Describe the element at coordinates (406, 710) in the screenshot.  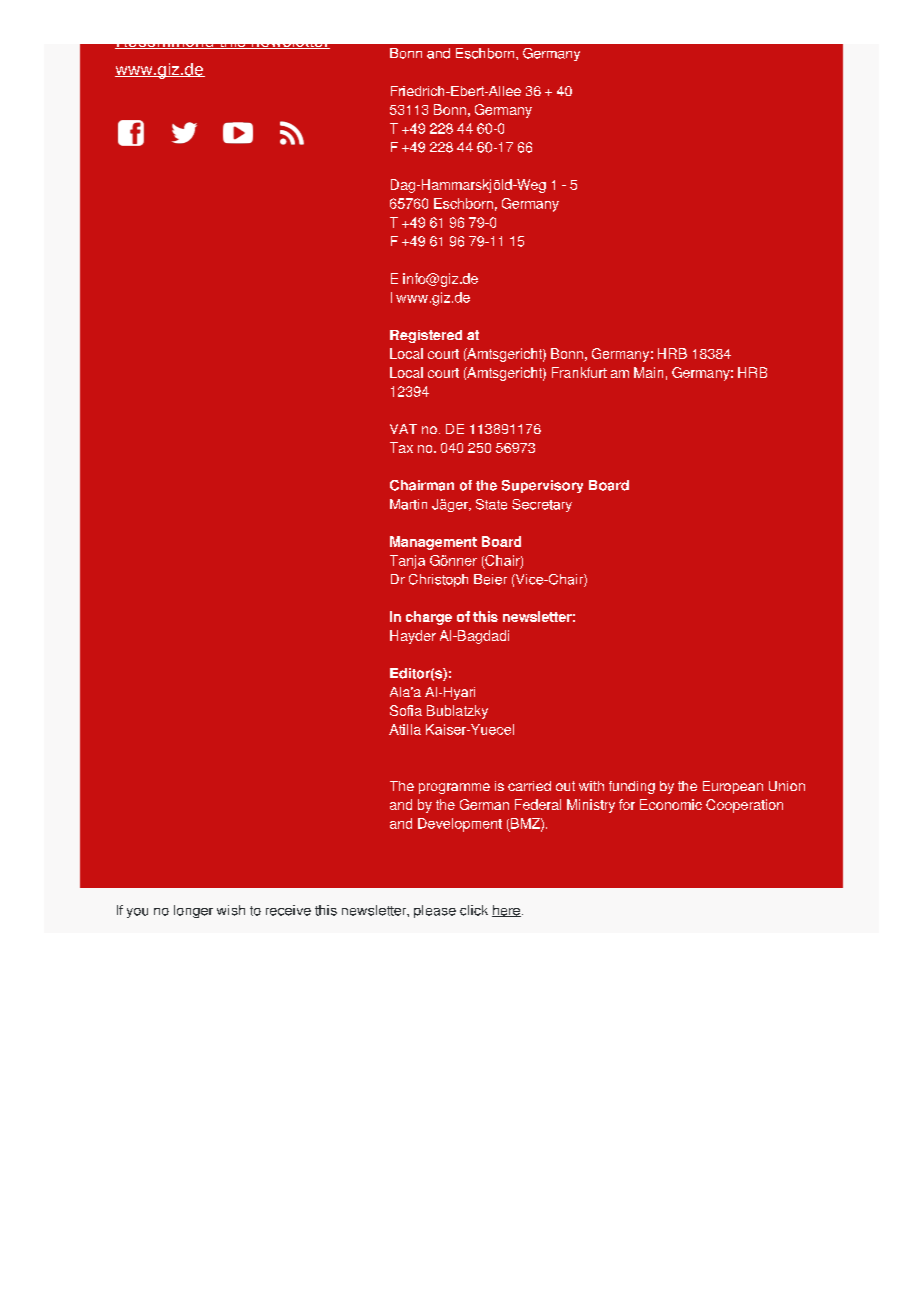
I see `Sofia` at that location.
